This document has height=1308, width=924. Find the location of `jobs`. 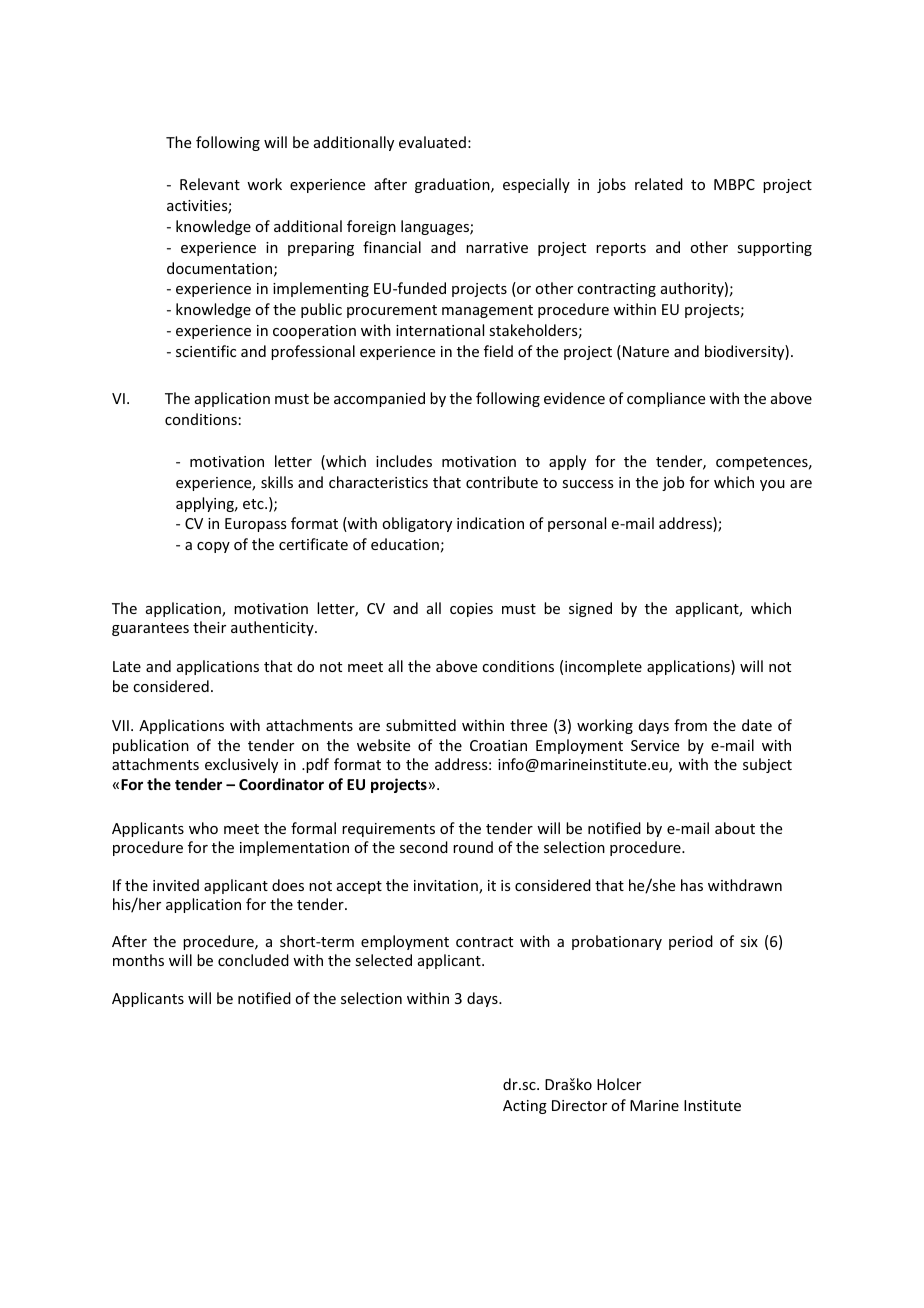

jobs is located at coordinates (611, 185).
